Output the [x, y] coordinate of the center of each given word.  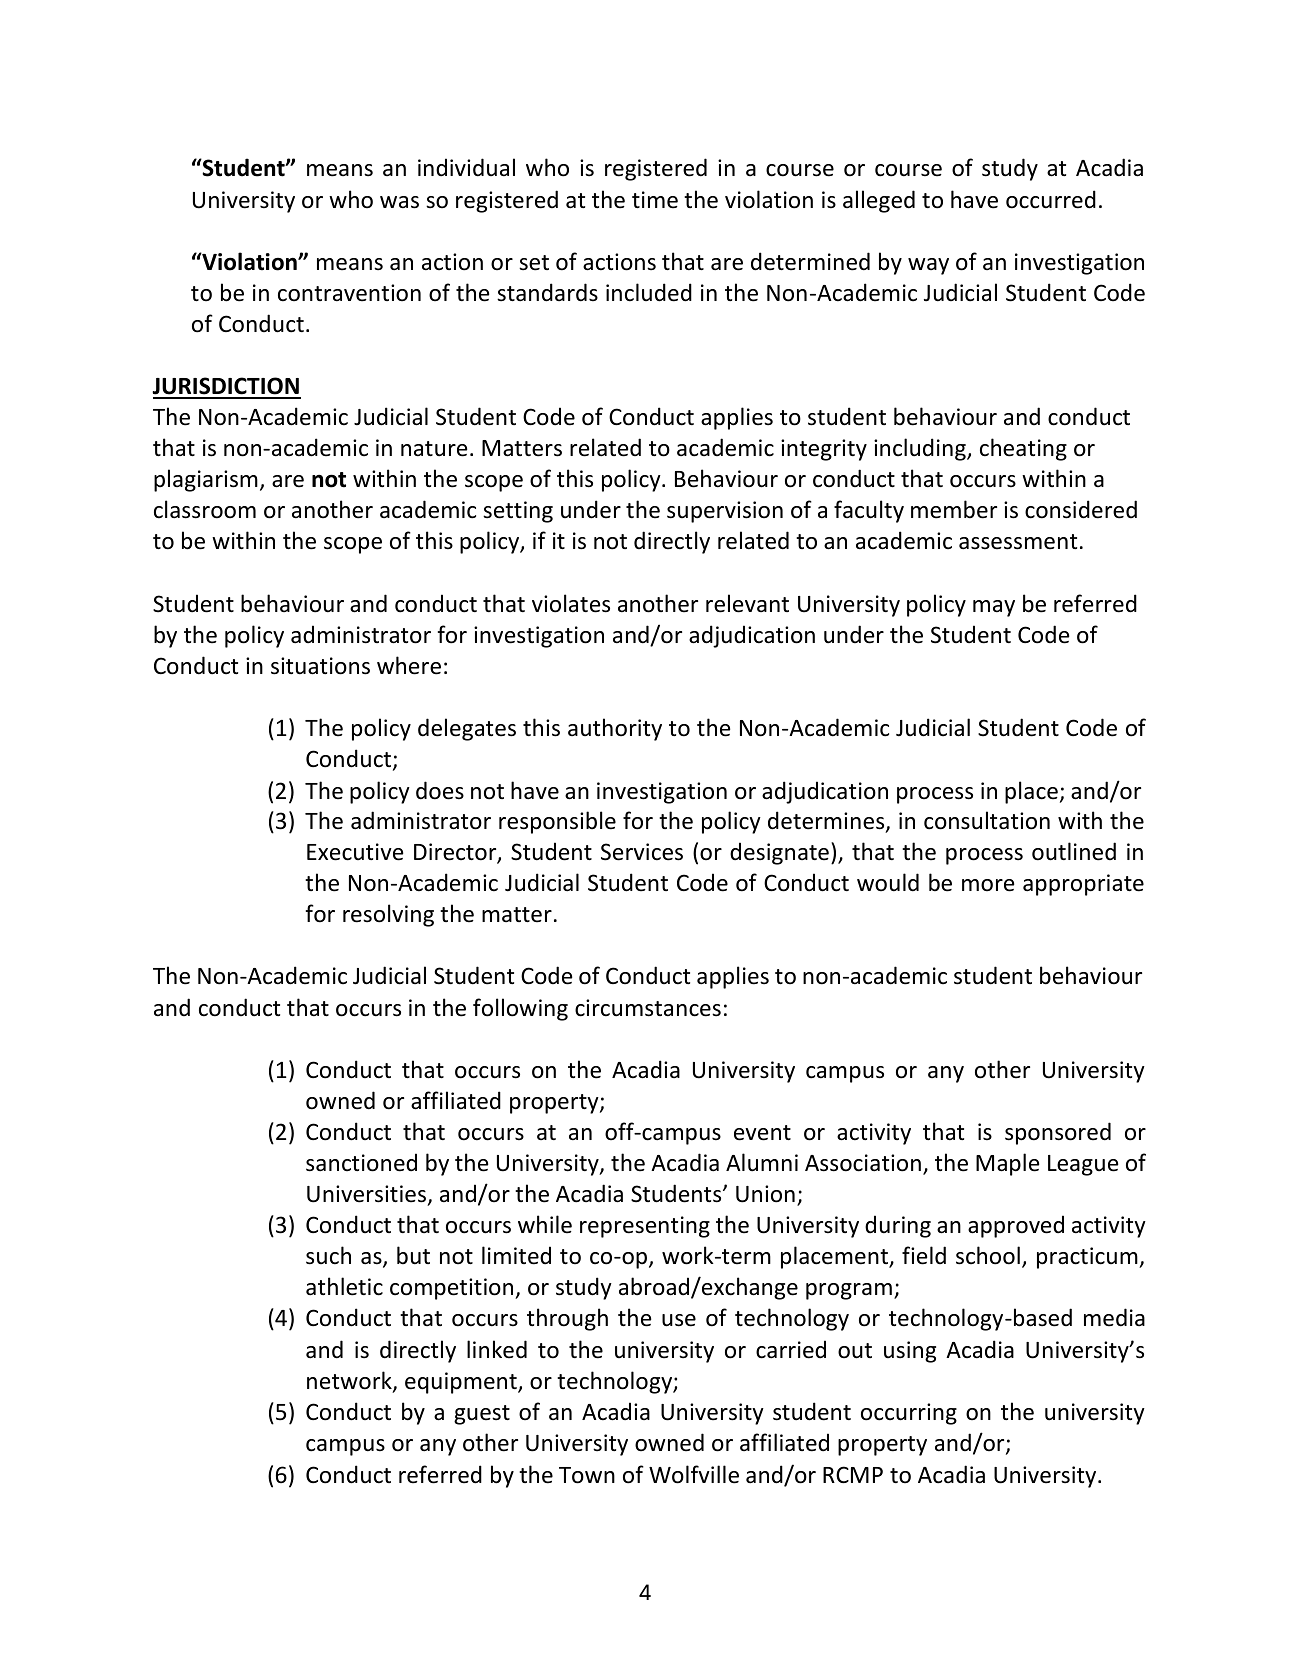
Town [587, 1475]
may [994, 608]
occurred [1051, 199]
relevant [747, 603]
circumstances [648, 1008]
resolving [388, 915]
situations [320, 666]
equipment [462, 1383]
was [399, 202]
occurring [909, 1414]
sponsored [1058, 1133]
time [655, 200]
